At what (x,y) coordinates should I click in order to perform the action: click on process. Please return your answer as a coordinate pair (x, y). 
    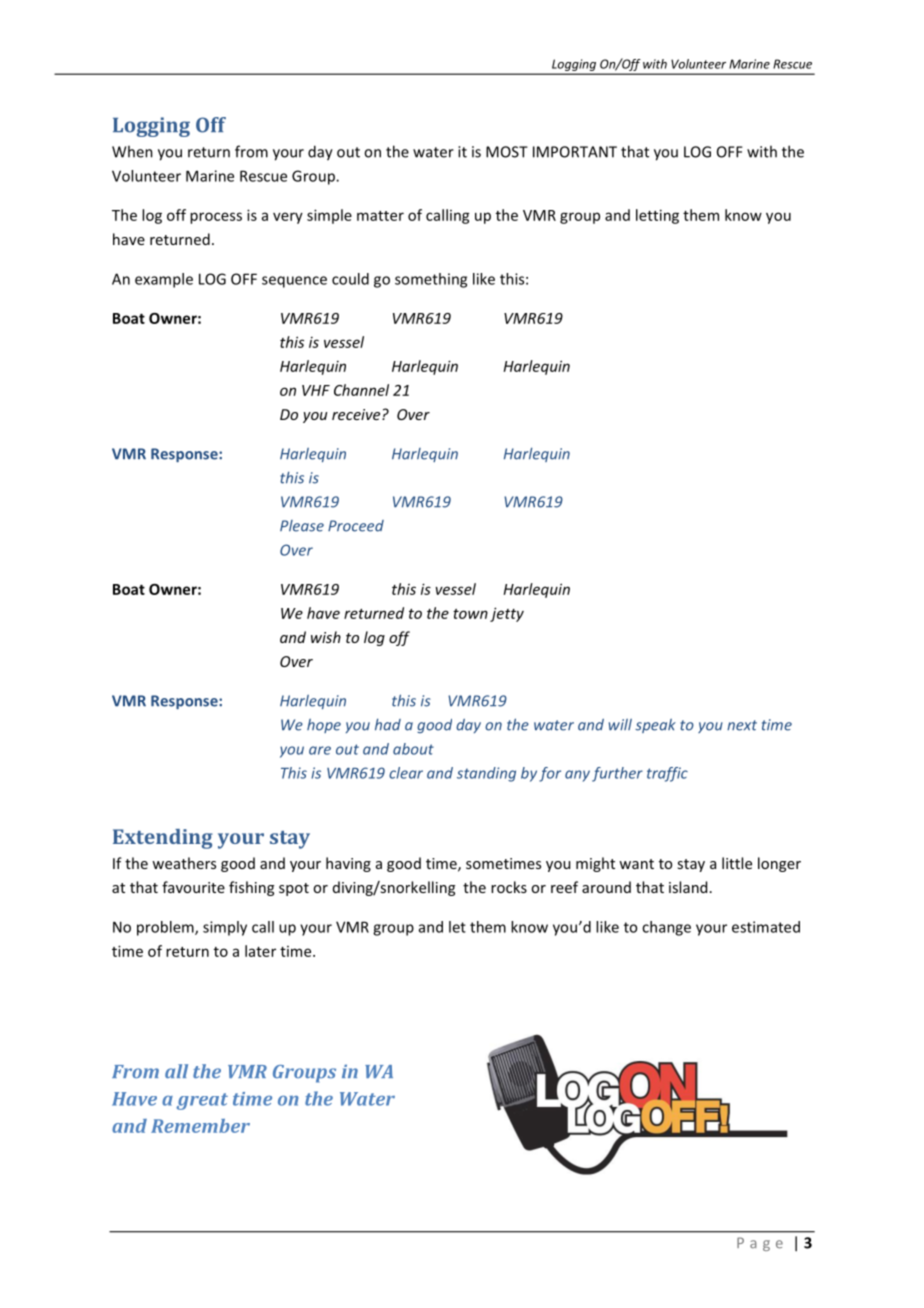
    Looking at the image, I should click on (216, 218).
